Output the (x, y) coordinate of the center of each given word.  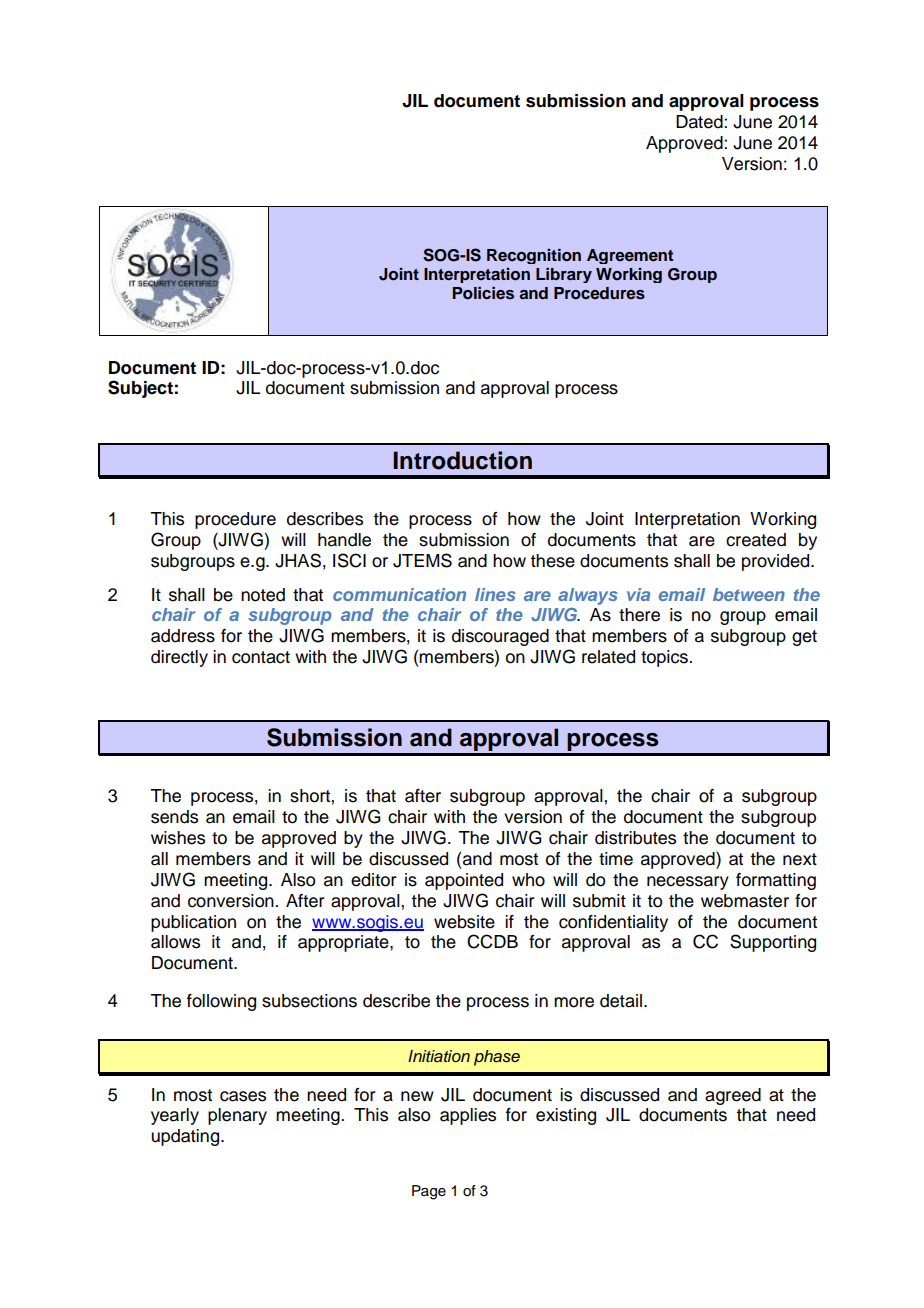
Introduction (462, 460)
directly (179, 658)
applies (468, 1116)
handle (344, 540)
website (464, 922)
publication (193, 923)
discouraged (500, 637)
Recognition (534, 256)
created (756, 540)
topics (665, 658)
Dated (700, 122)
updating (186, 1137)
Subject (140, 389)
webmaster (745, 901)
